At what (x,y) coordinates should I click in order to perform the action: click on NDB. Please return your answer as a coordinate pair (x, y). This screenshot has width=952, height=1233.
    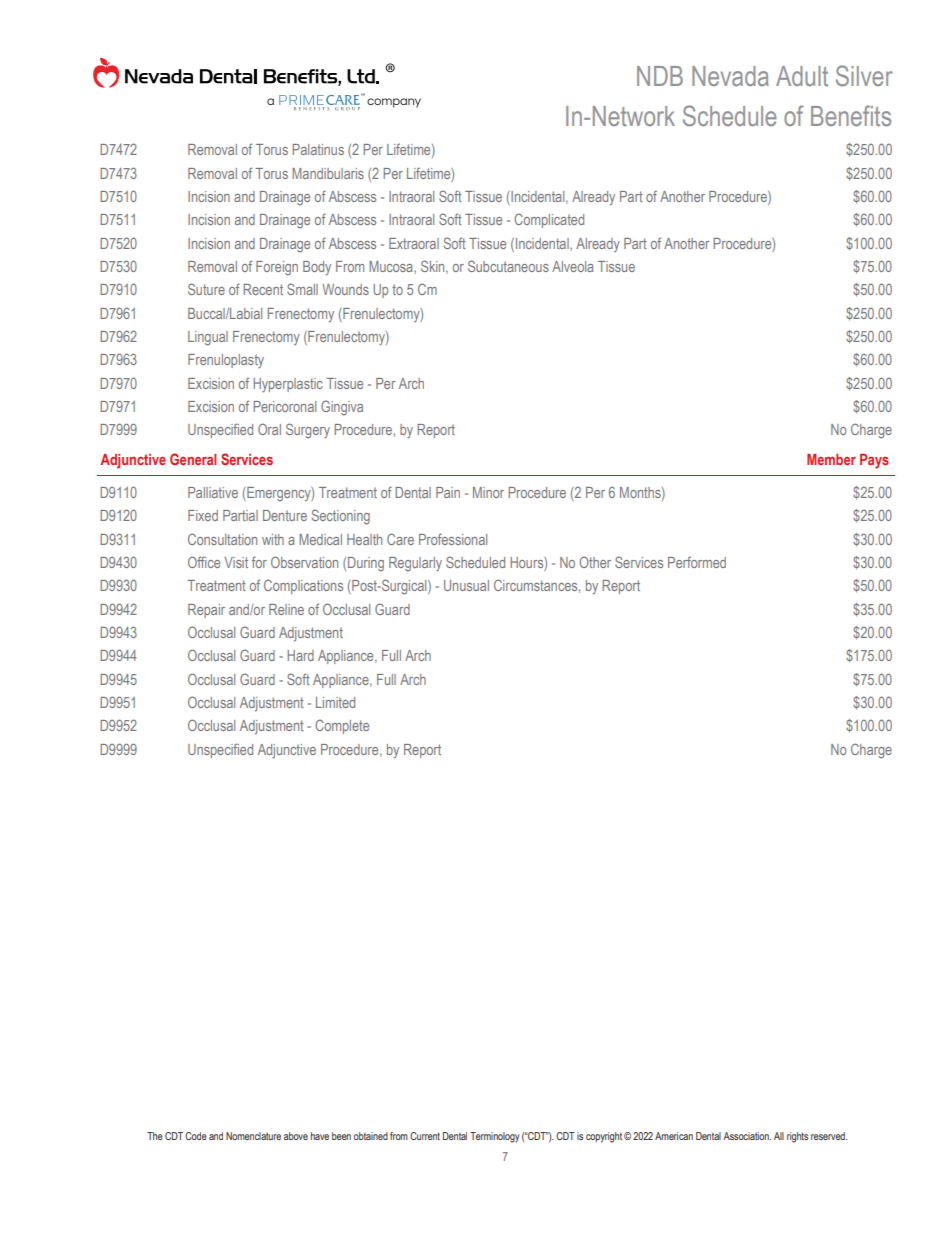
    Looking at the image, I should click on (660, 76).
